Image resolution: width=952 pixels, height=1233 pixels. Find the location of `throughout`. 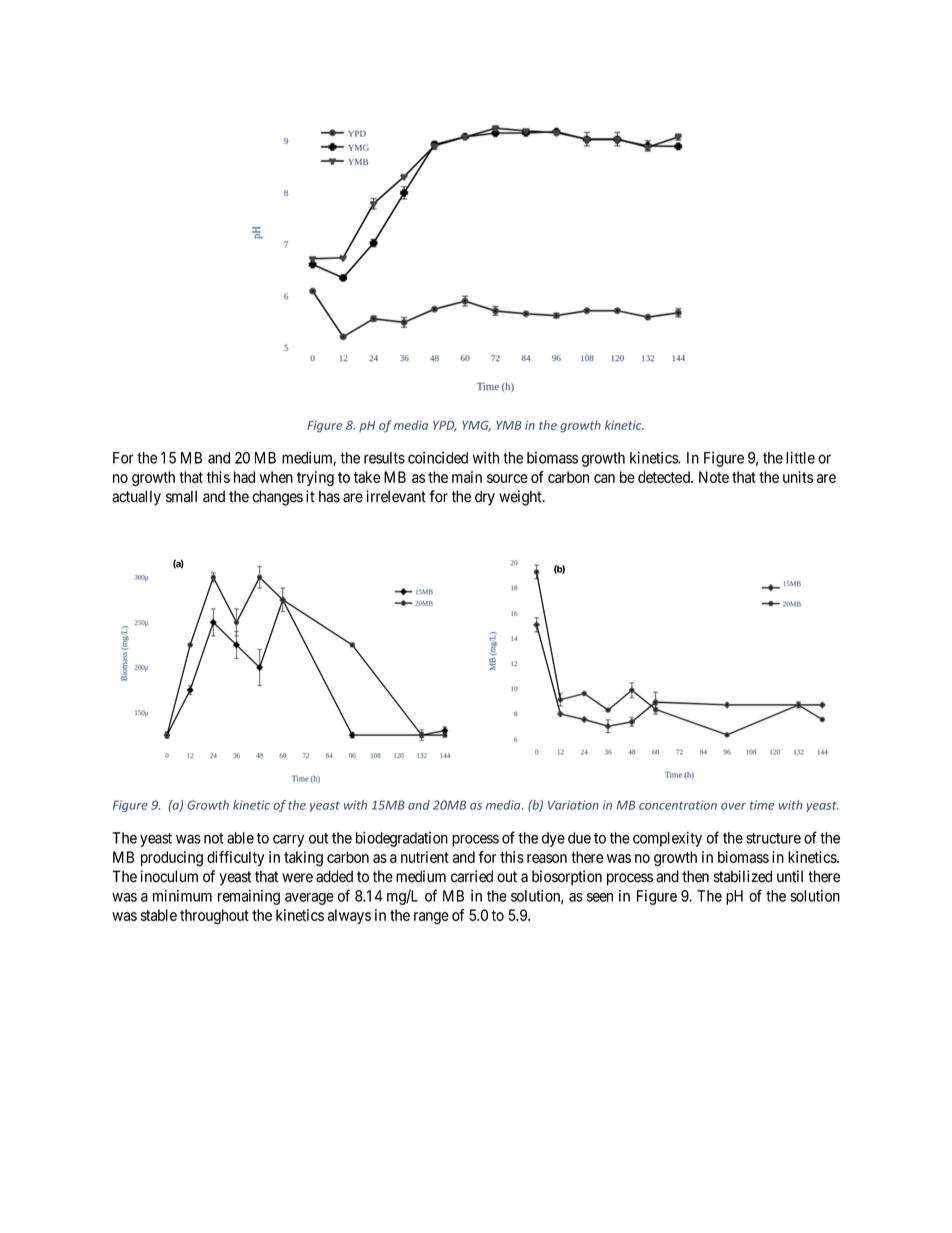

throughout is located at coordinates (214, 917).
